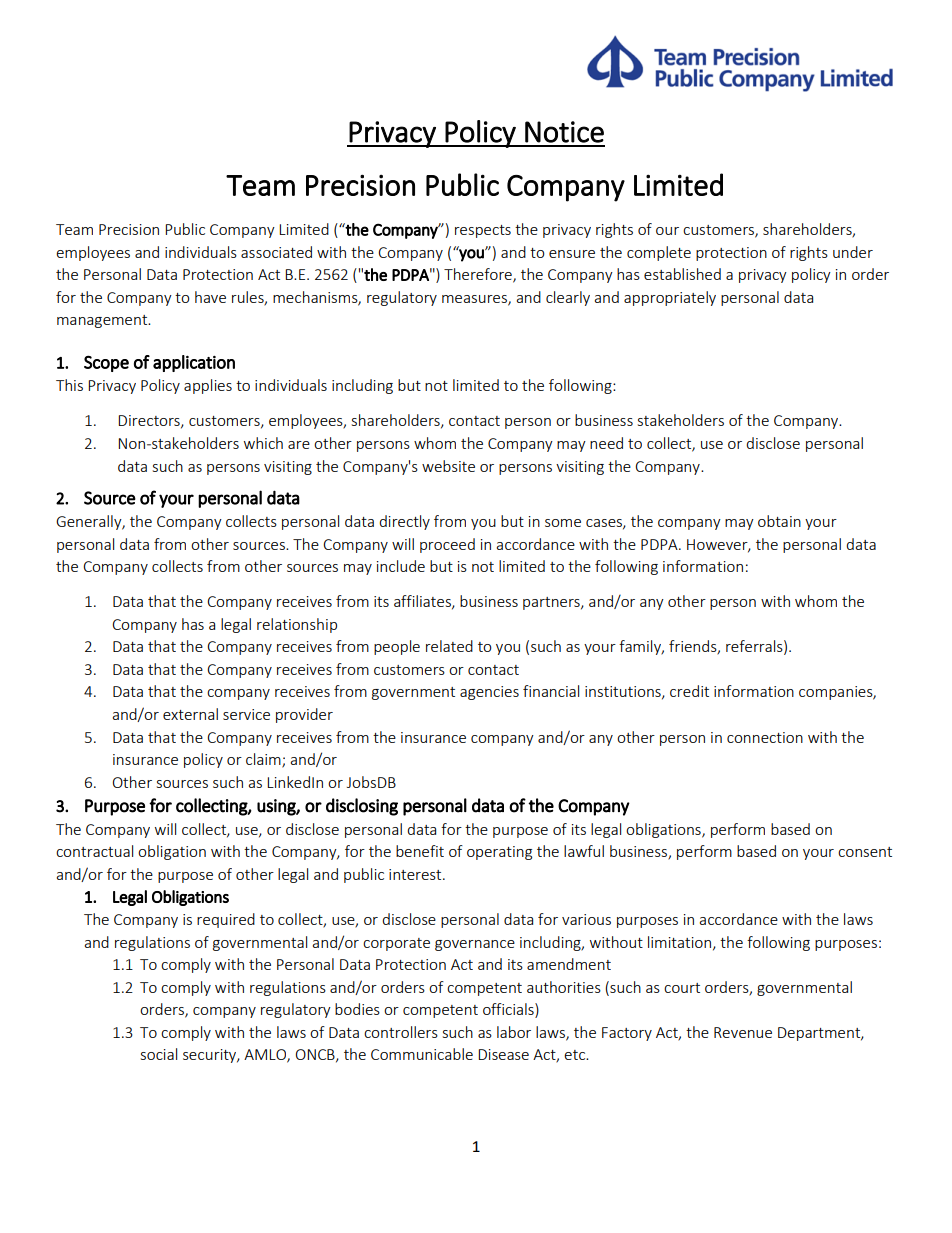 The height and width of the screenshot is (1233, 952). Describe the element at coordinates (779, 521) in the screenshot. I see `obtain` at that location.
